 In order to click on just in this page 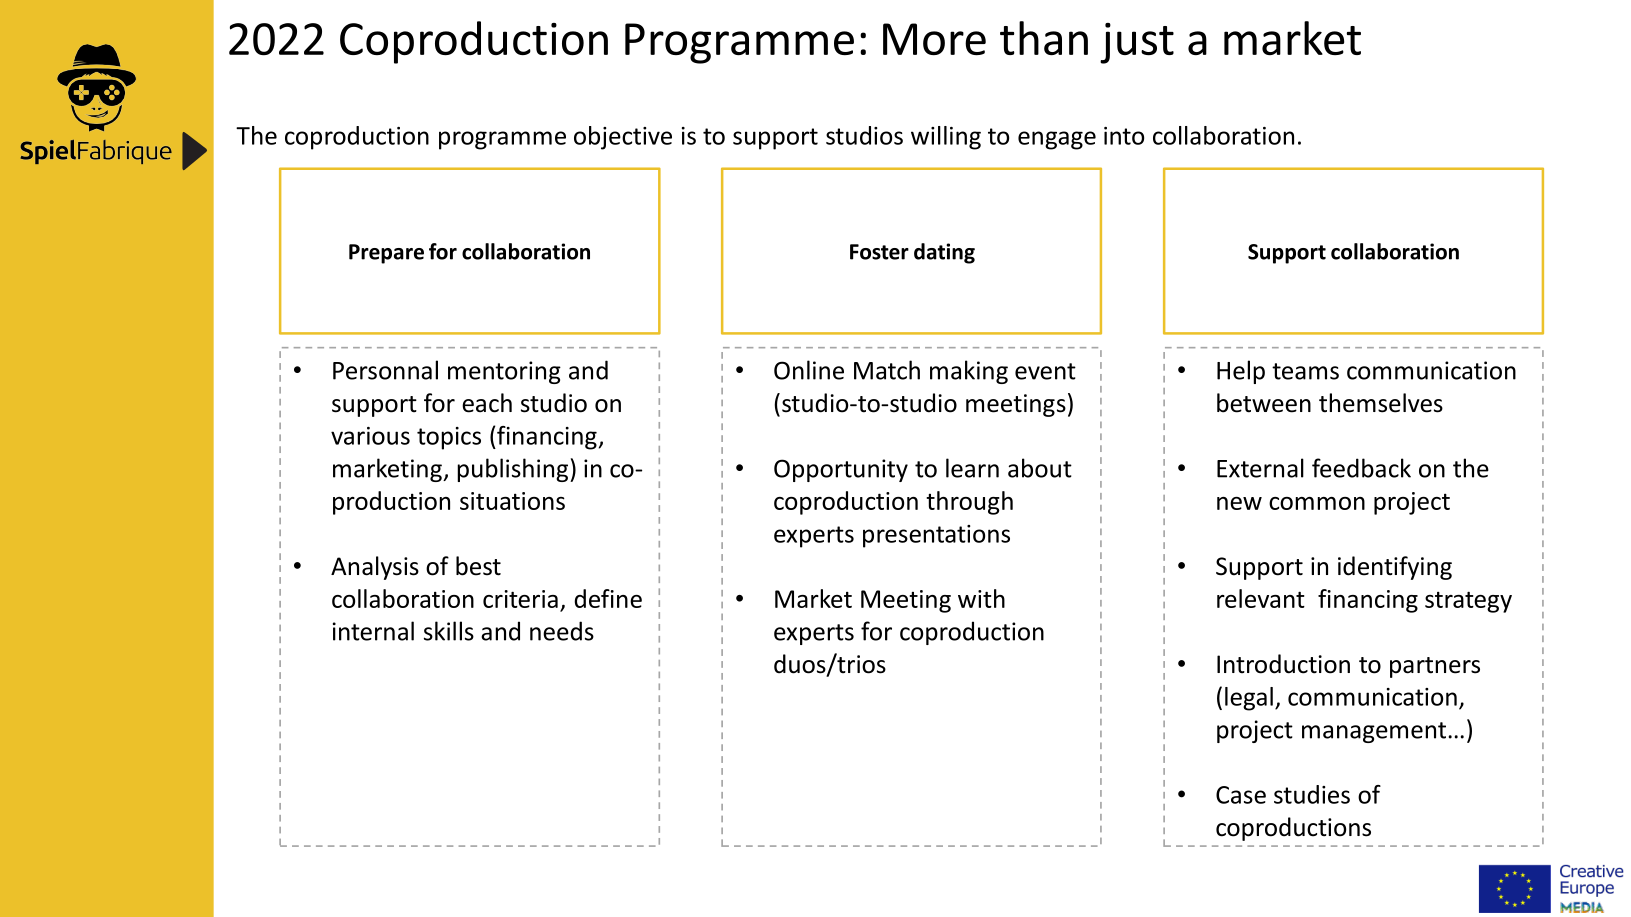, I will do `click(1137, 43)`.
